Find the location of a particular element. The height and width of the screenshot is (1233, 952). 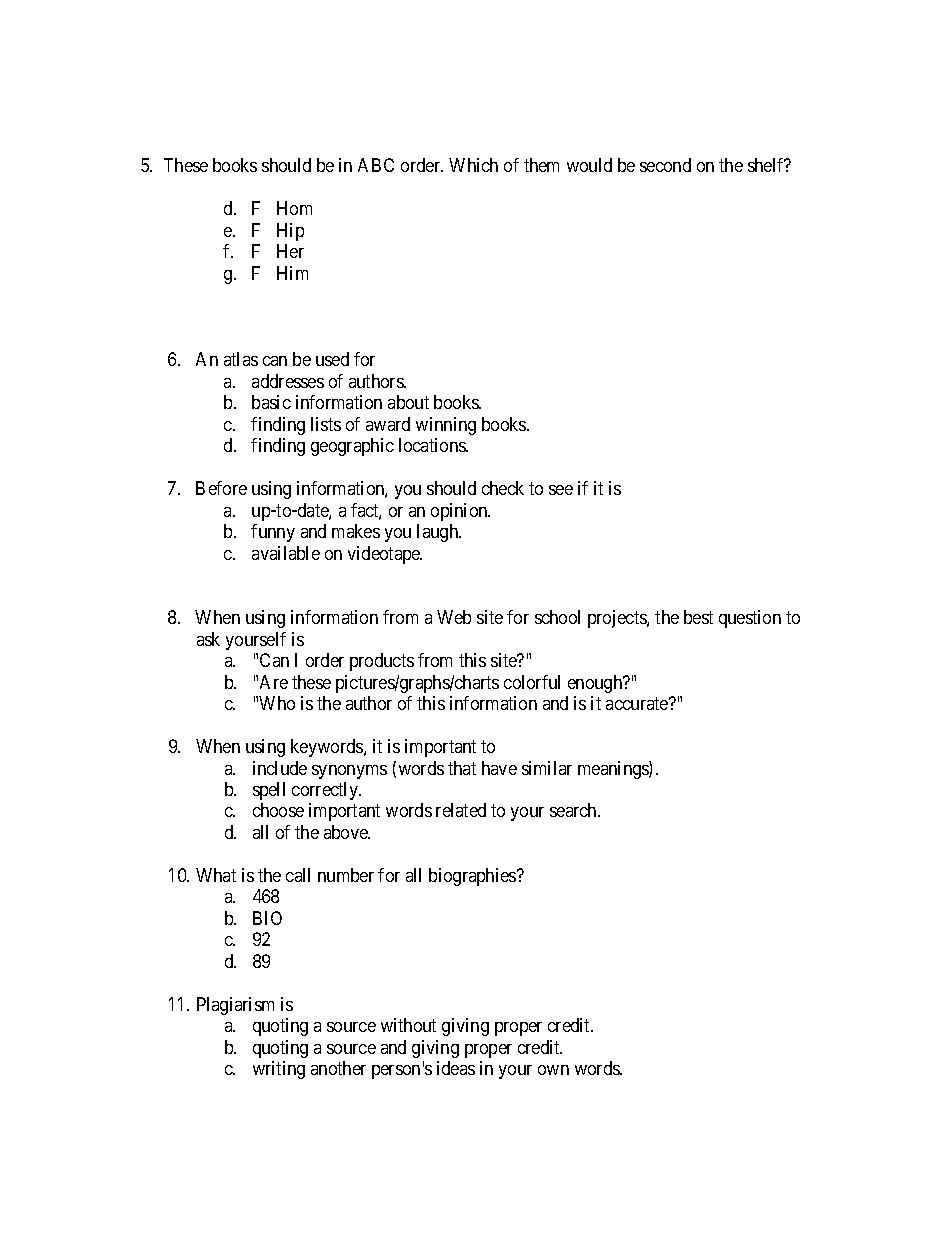

check is located at coordinates (503, 488).
